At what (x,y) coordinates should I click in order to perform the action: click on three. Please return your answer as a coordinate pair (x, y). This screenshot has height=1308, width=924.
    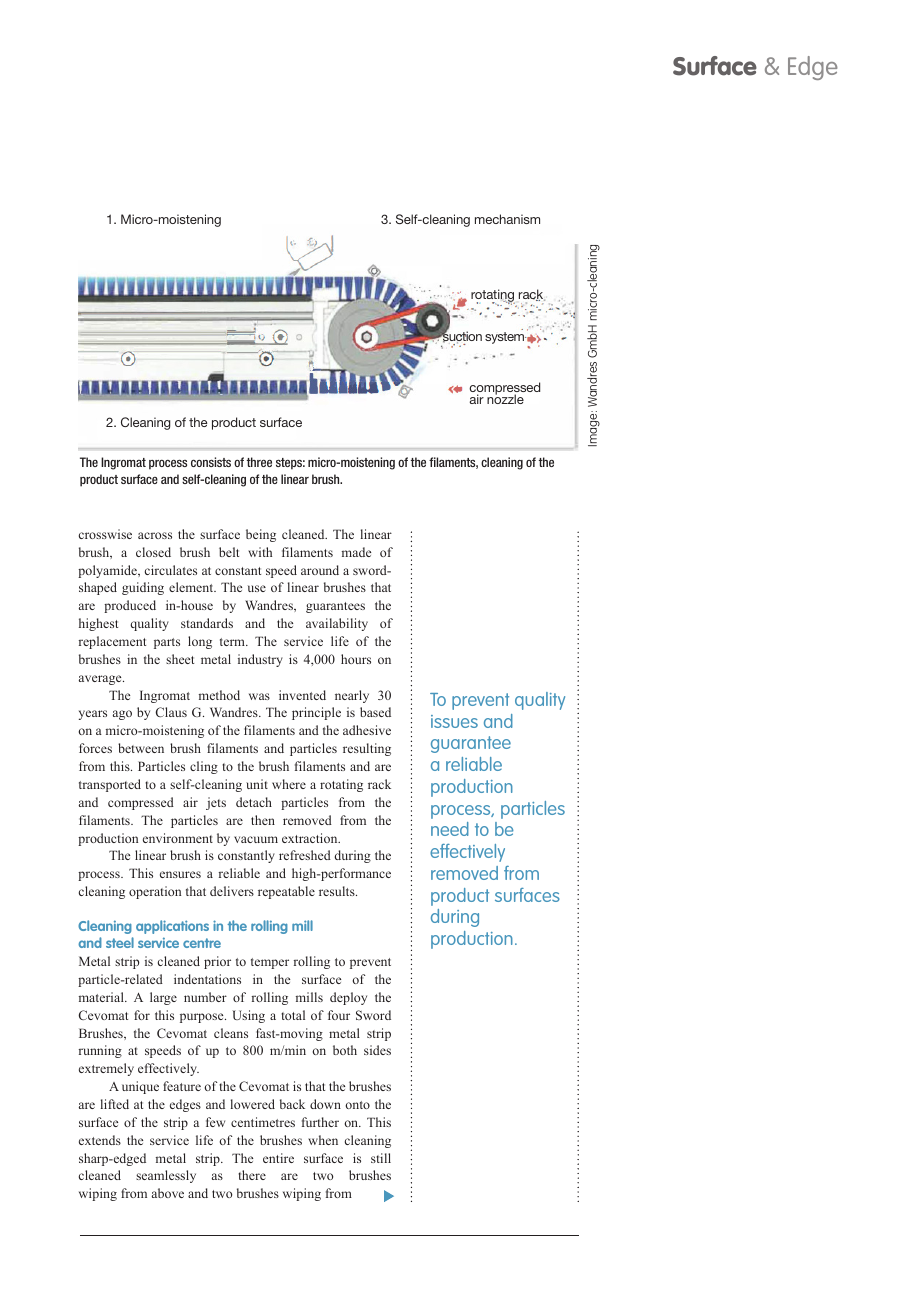
    Looking at the image, I should click on (259, 462).
